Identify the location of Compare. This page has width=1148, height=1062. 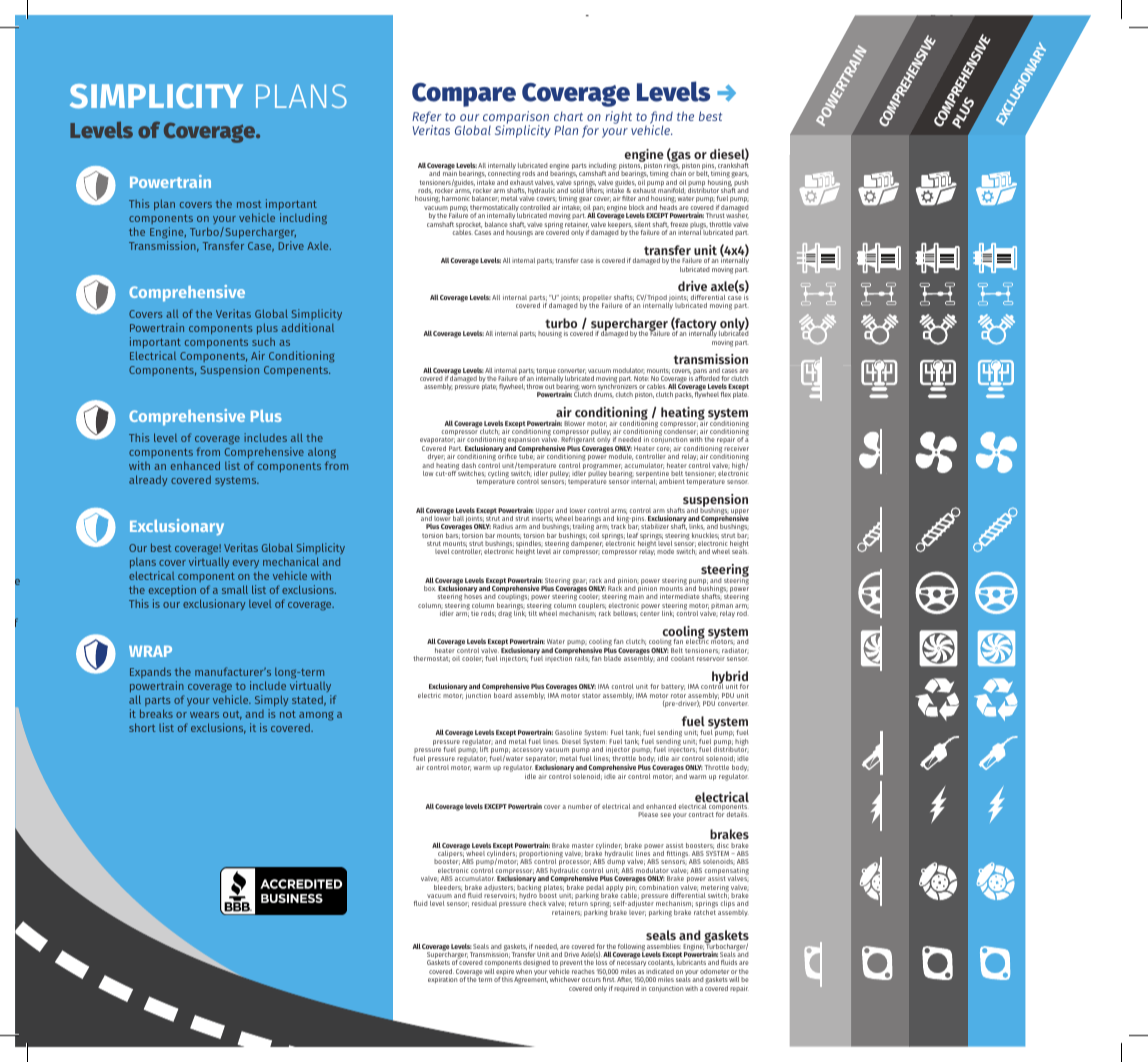
(464, 95).
